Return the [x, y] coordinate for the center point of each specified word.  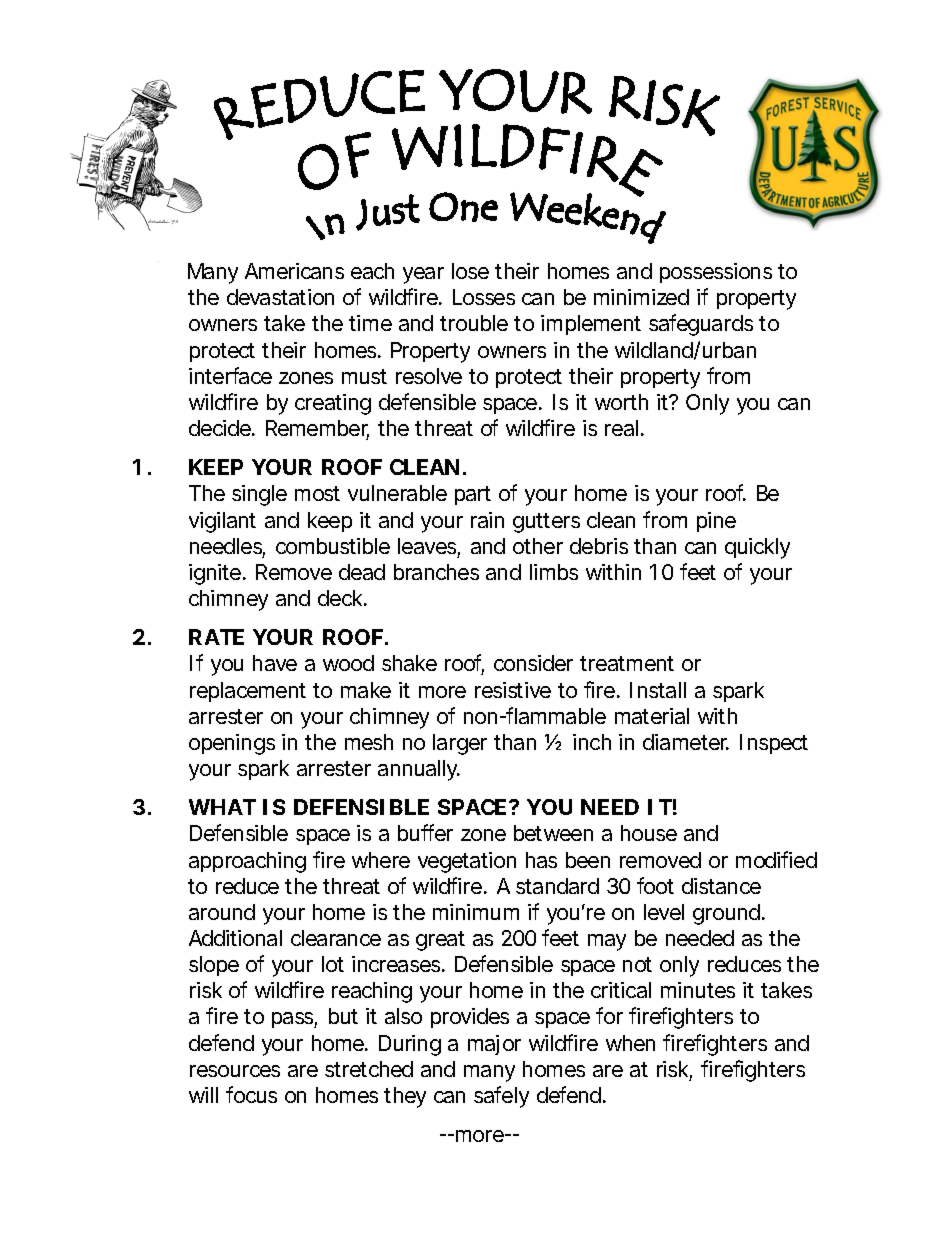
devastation [280, 297]
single [259, 495]
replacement [248, 692]
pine [716, 522]
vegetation [467, 862]
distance [721, 886]
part [473, 495]
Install [658, 690]
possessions [716, 273]
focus [251, 1094]
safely [501, 1097]
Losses [484, 297]
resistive [513, 690]
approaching [247, 862]
